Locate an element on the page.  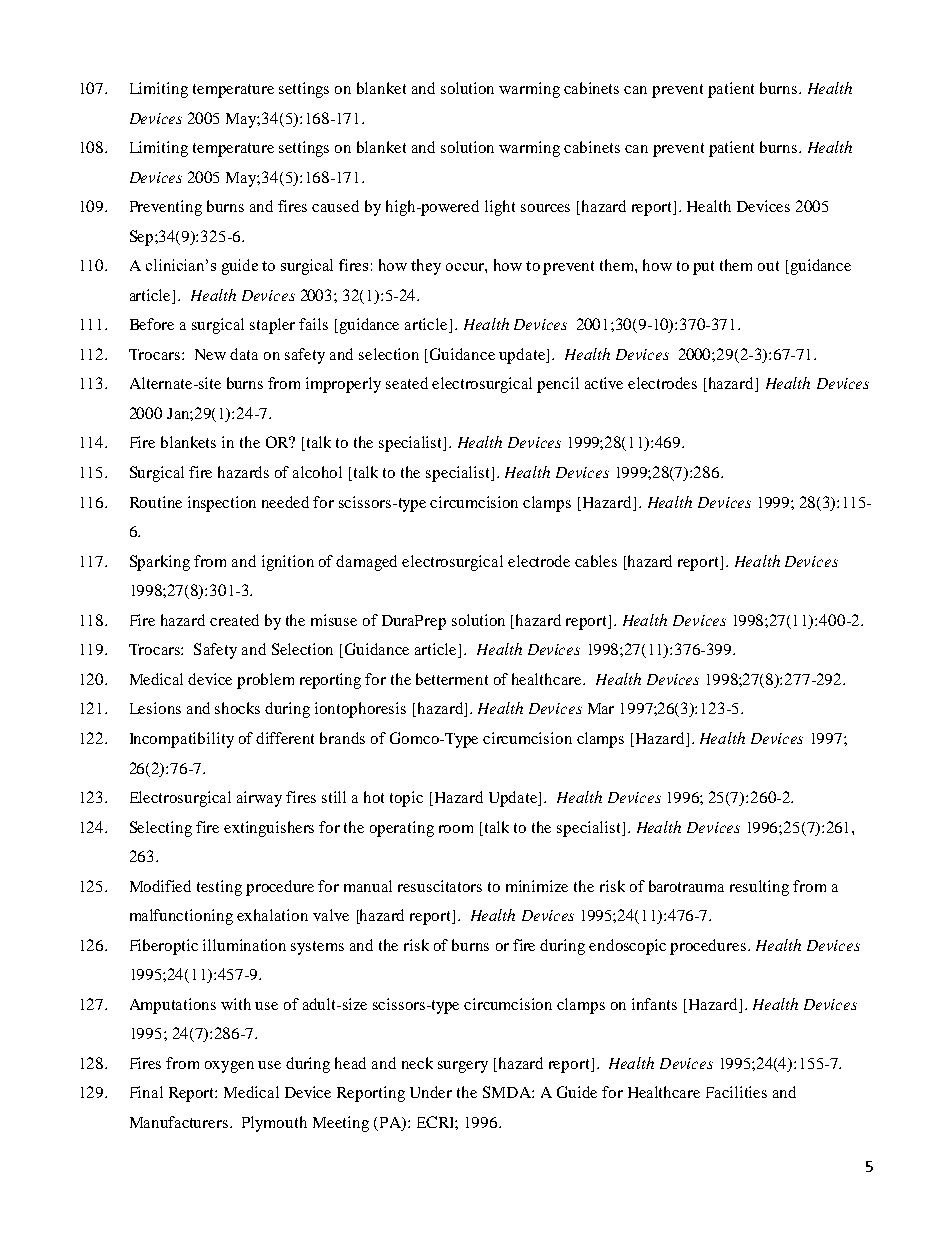
oxygen is located at coordinates (229, 1067).
